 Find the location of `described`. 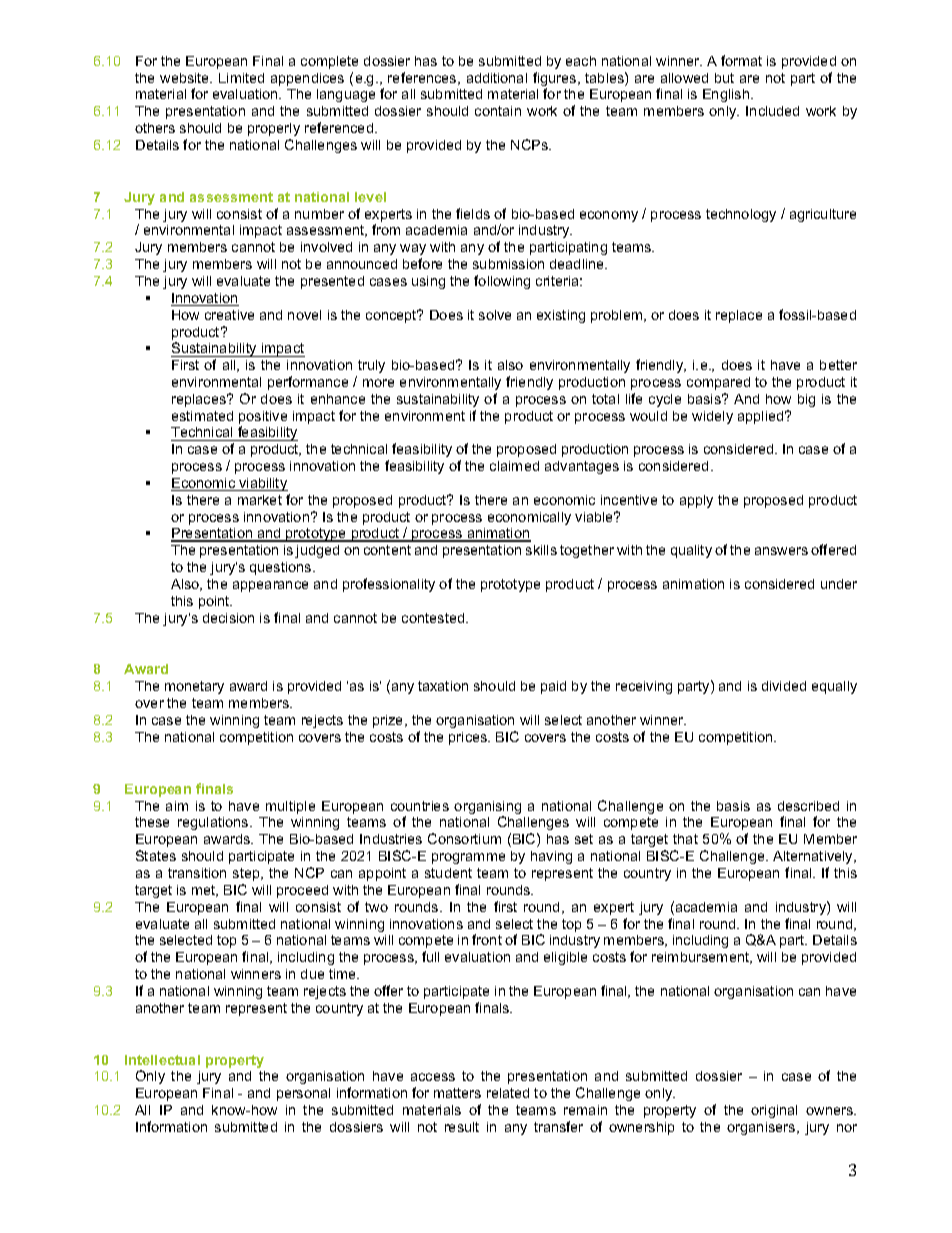

described is located at coordinates (808, 806).
